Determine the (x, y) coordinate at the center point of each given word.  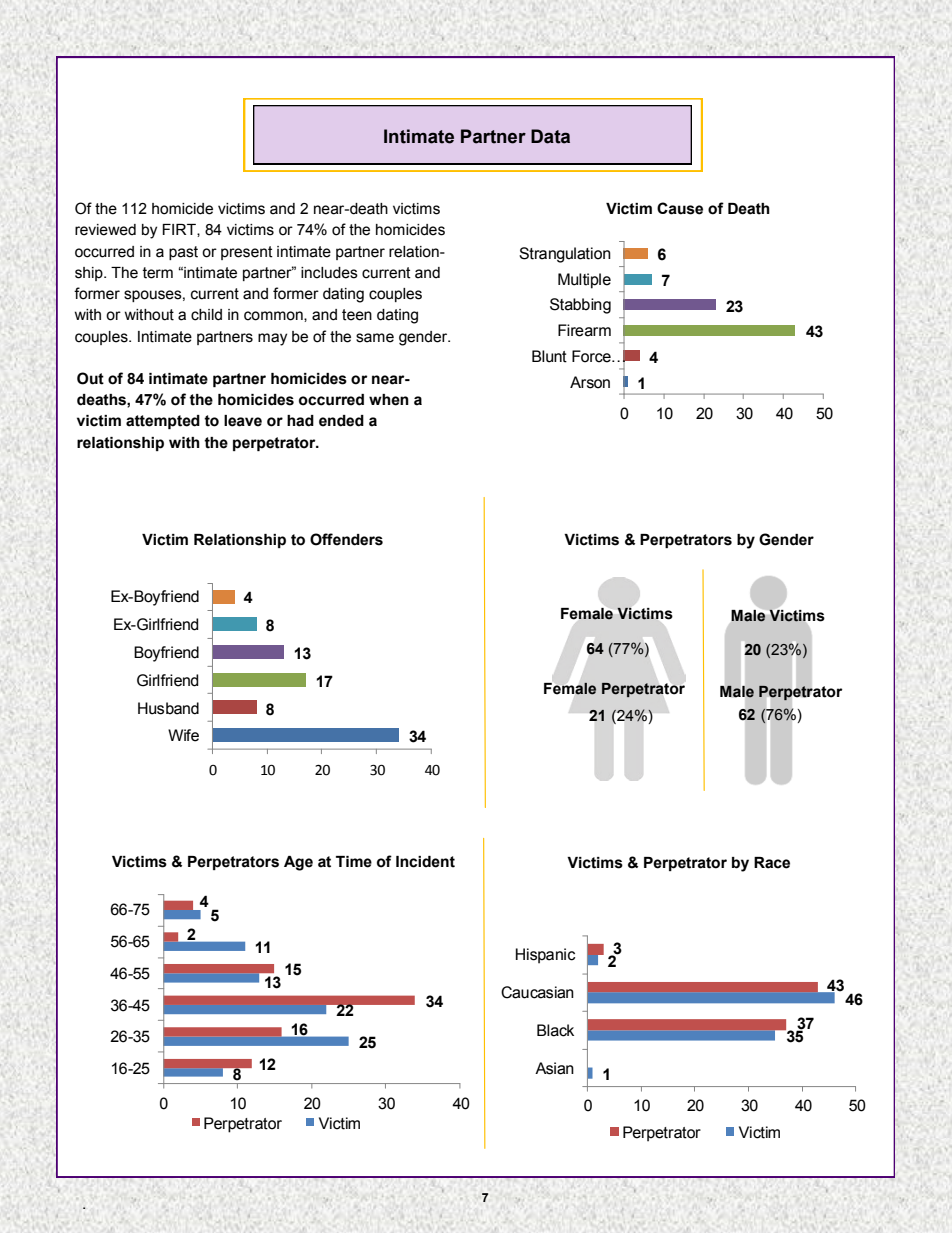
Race (772, 863)
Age (298, 863)
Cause (680, 208)
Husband (168, 708)
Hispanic (545, 956)
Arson (590, 382)
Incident (425, 862)
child (206, 315)
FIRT (180, 230)
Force (592, 356)
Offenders (346, 539)
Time (354, 862)
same (375, 338)
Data (550, 136)
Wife (183, 735)
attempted (163, 422)
